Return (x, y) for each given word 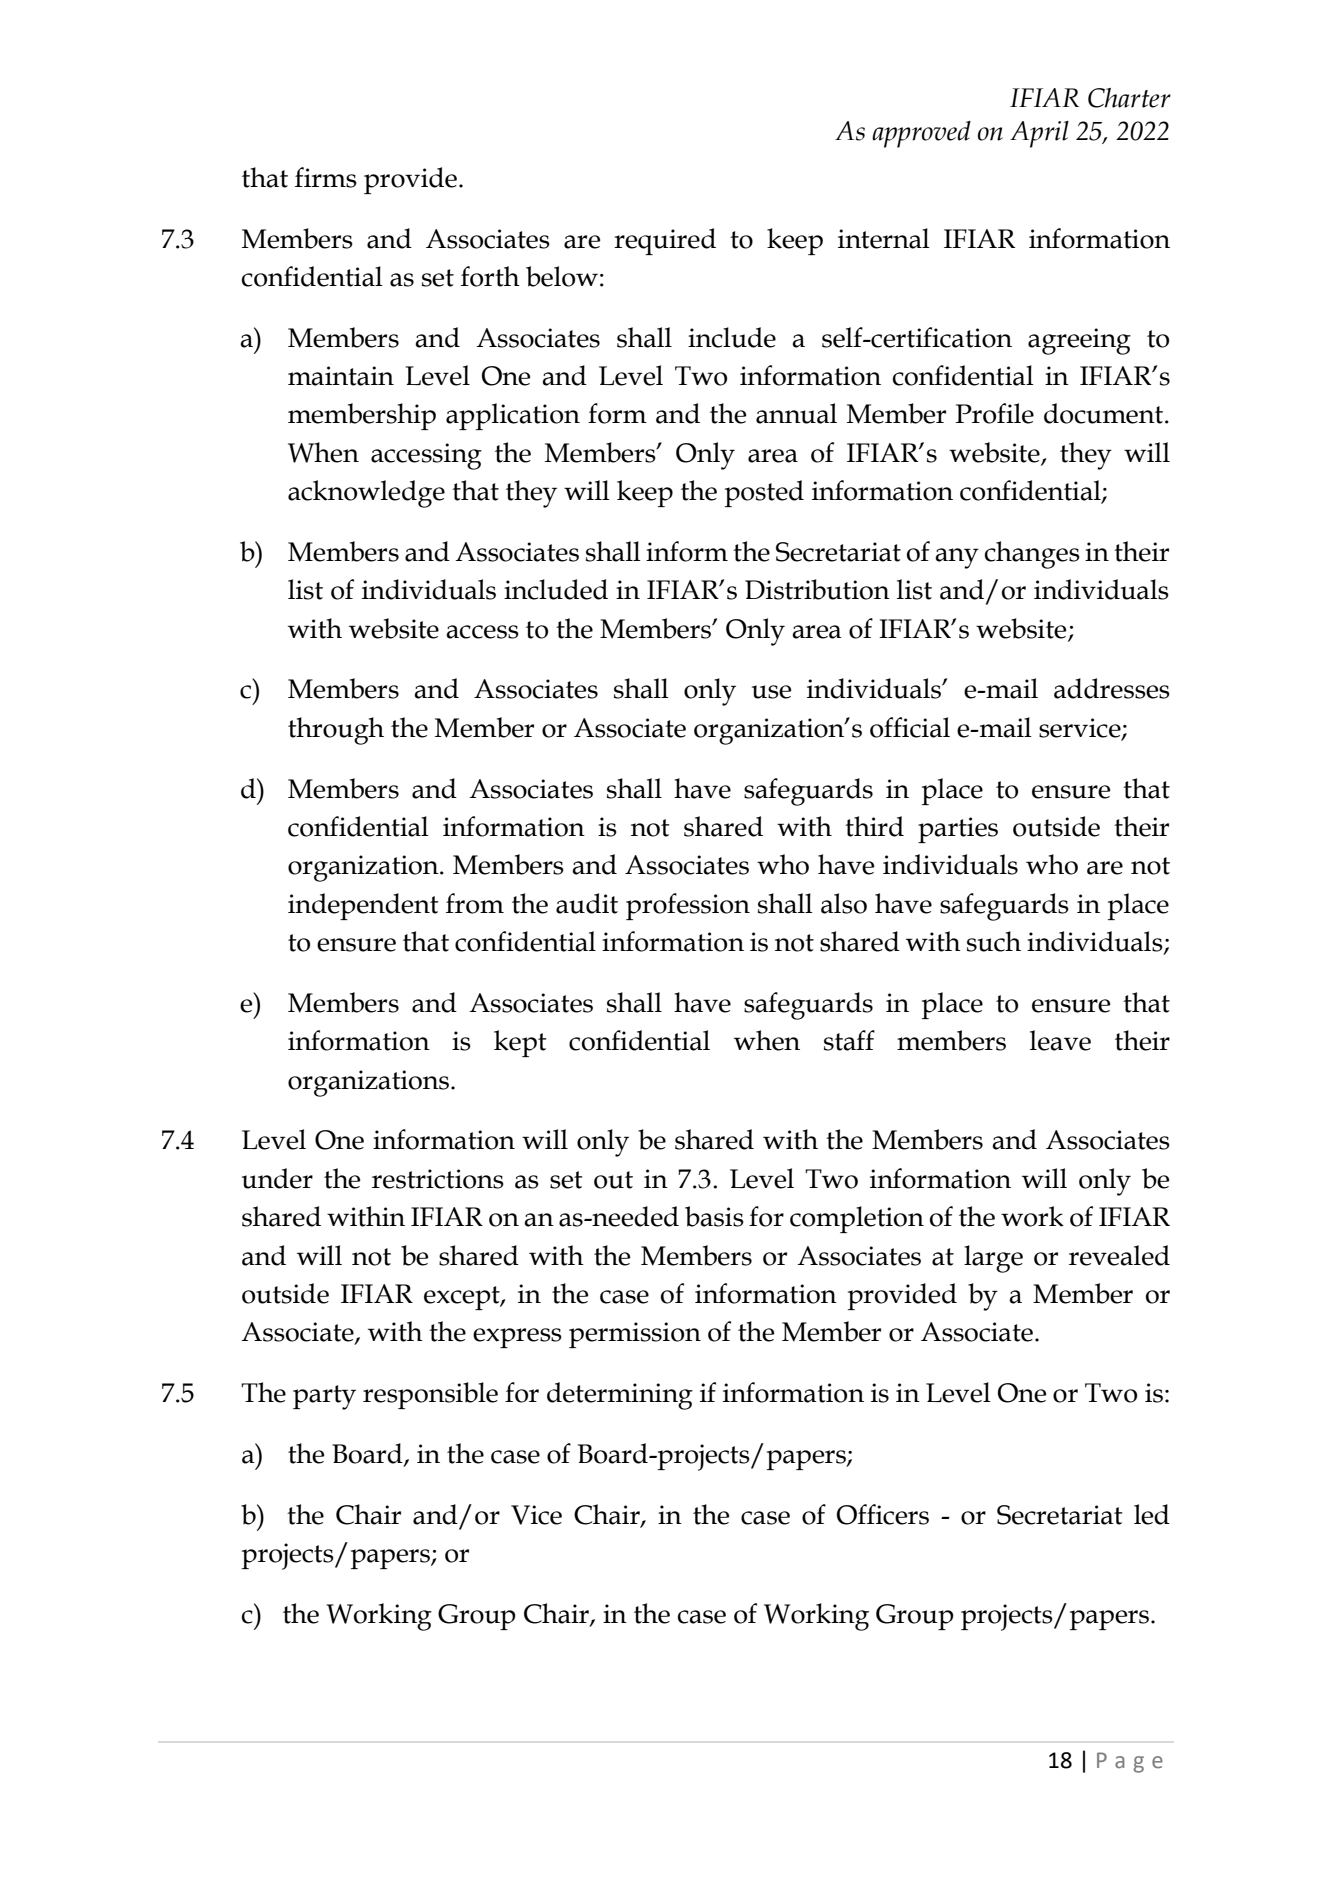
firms (326, 177)
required (665, 241)
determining (620, 1396)
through (336, 731)
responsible (430, 1395)
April (1039, 134)
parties (958, 830)
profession (688, 906)
